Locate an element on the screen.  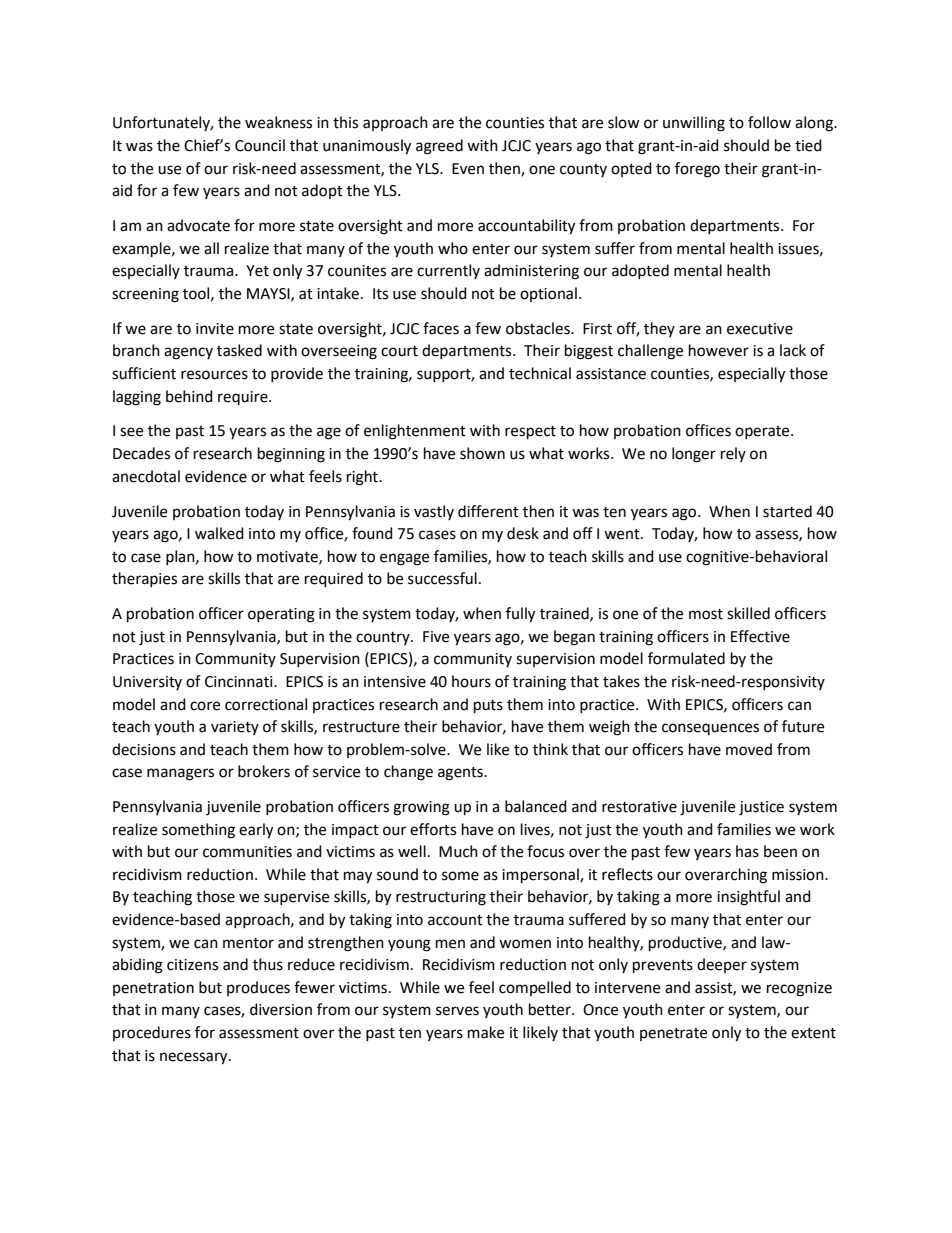
shown is located at coordinates (482, 453).
